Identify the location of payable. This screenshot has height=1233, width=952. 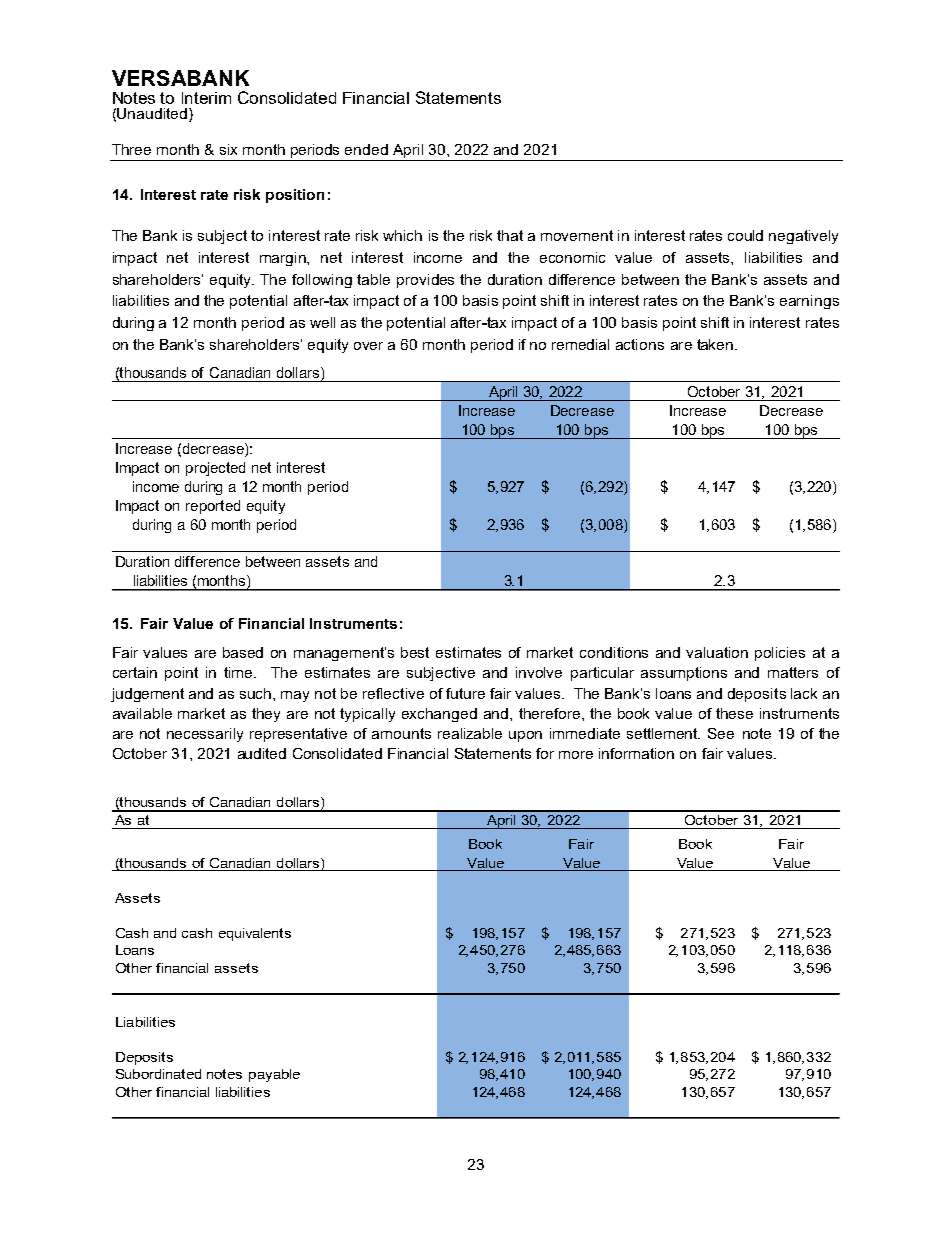
(274, 1075).
